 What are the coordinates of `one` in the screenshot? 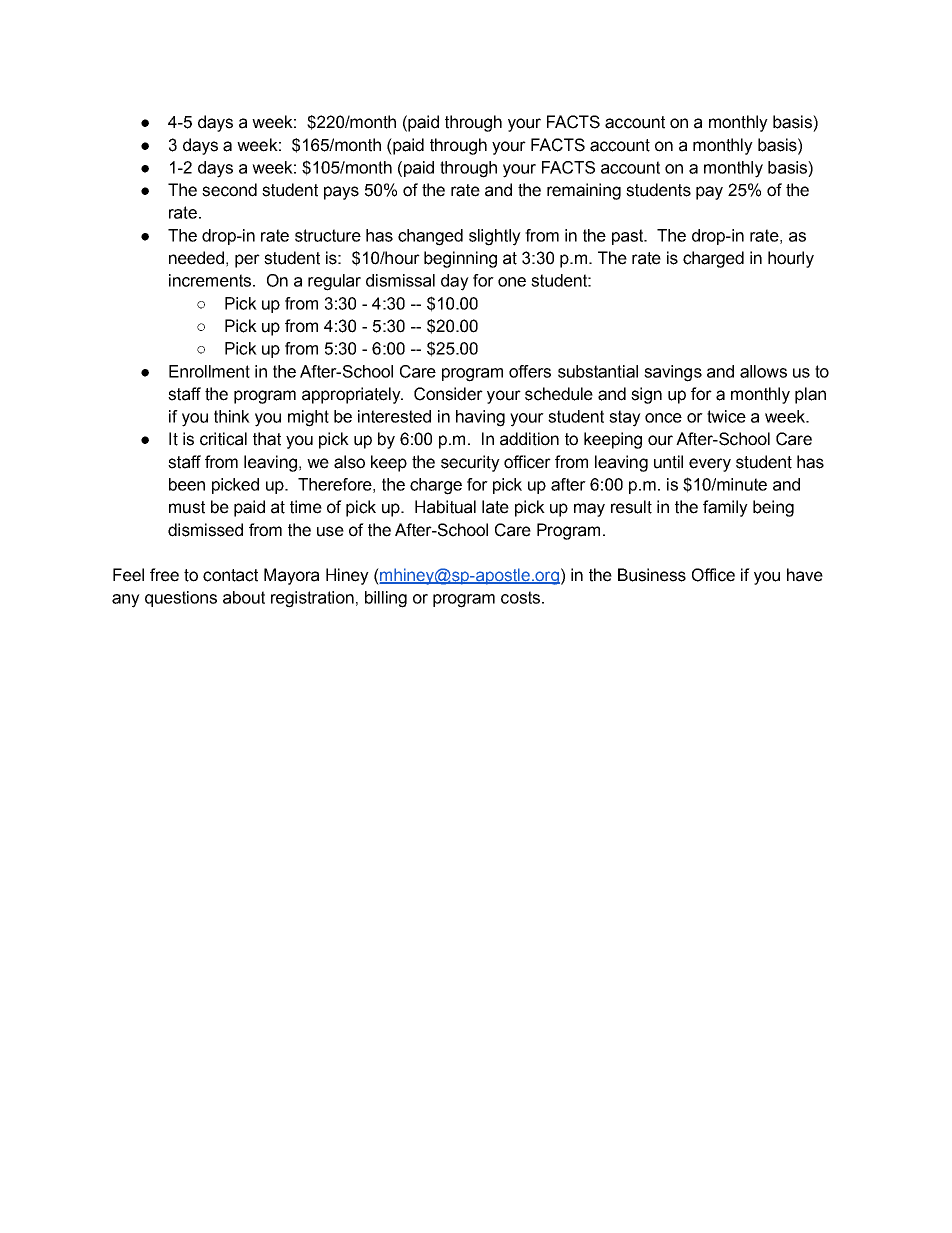 It's located at (512, 282).
